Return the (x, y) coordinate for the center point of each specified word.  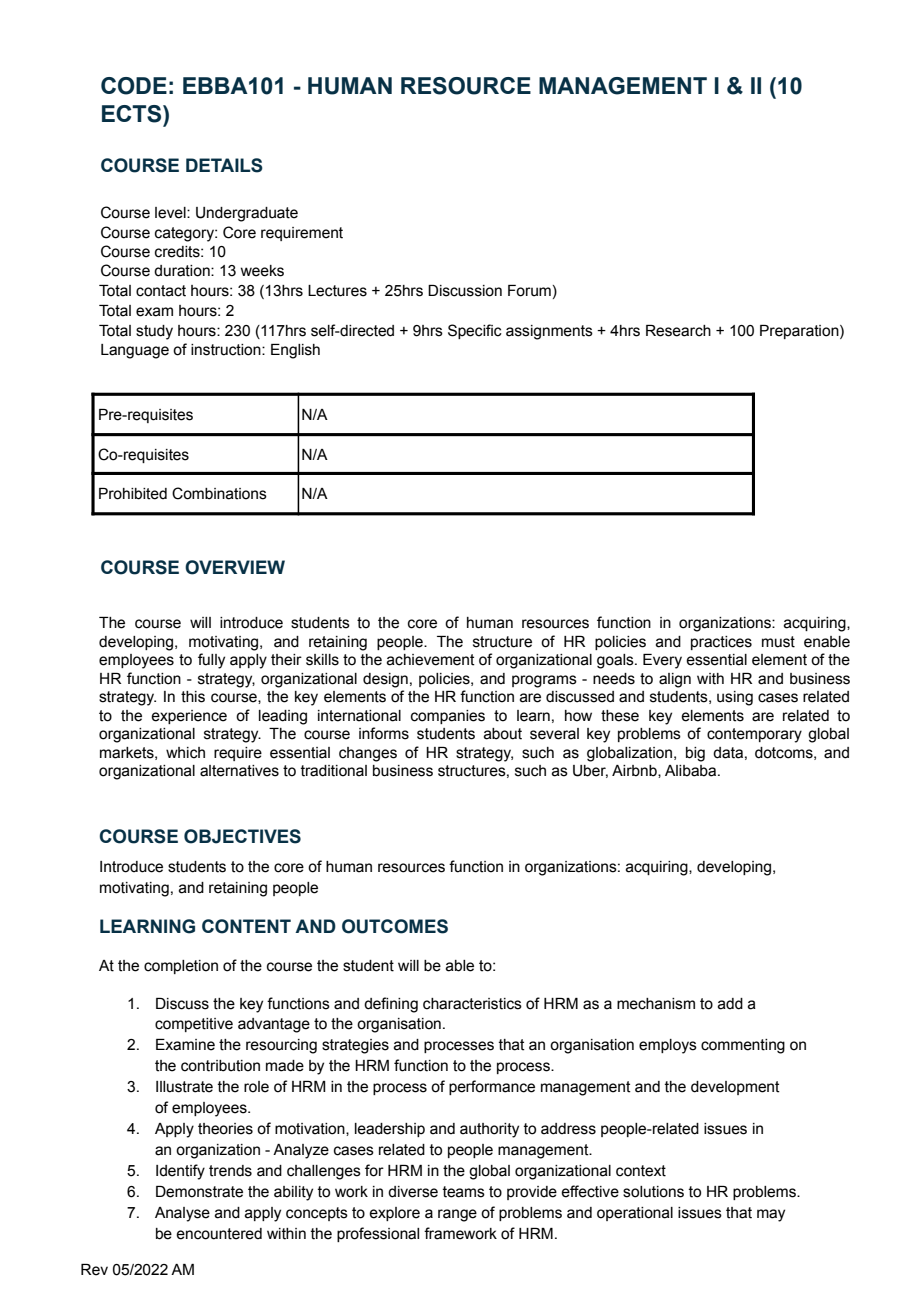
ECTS (133, 114)
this (193, 697)
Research (678, 331)
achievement (431, 660)
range (457, 1215)
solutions (653, 1192)
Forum (529, 291)
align (675, 680)
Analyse (182, 1214)
